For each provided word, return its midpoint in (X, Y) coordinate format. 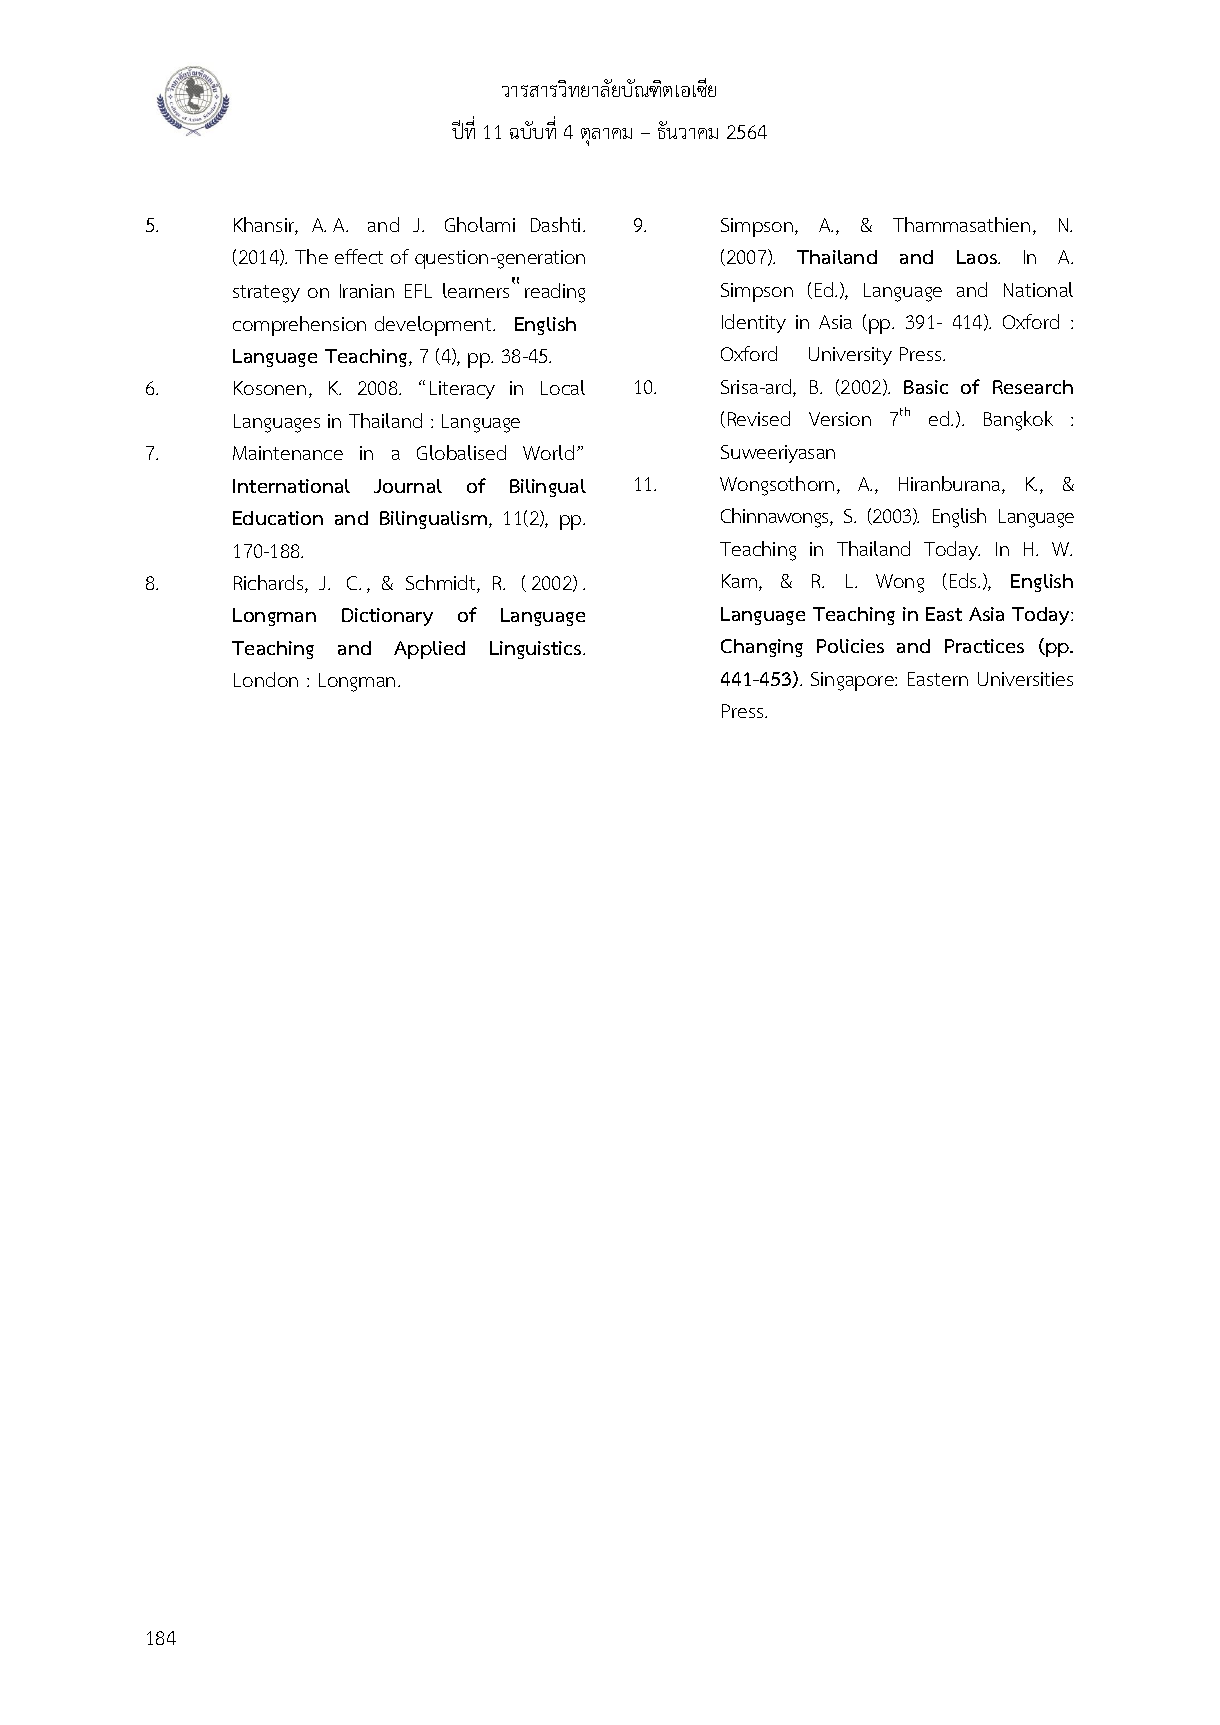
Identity (754, 323)
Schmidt (442, 584)
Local (563, 387)
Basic (926, 387)
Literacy (462, 390)
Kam (741, 582)
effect (359, 256)
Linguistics (537, 650)
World (548, 452)
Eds (964, 580)
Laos (978, 257)
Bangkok (1018, 421)
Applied (429, 650)
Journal (408, 486)
